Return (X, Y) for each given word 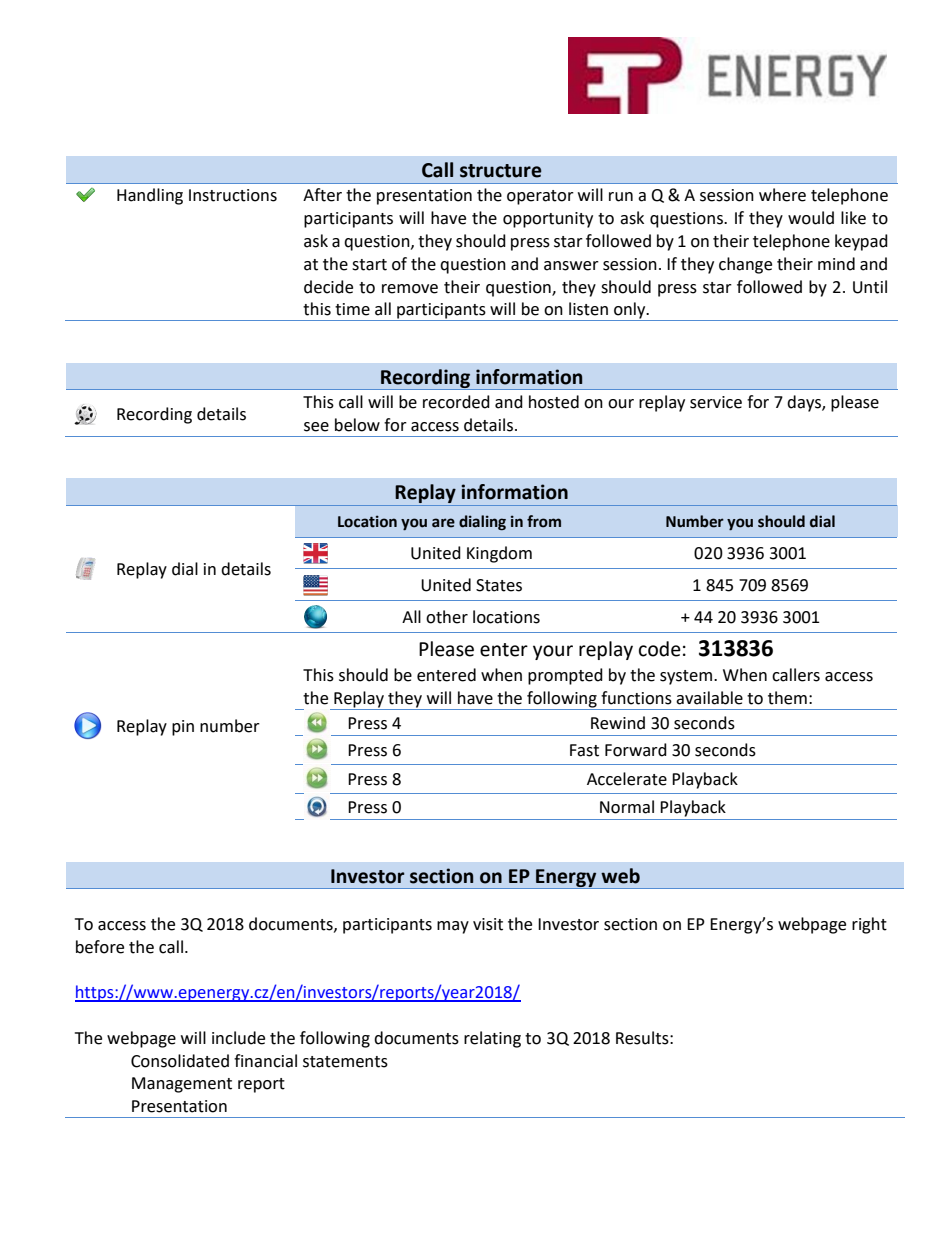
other (447, 617)
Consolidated (180, 1061)
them (787, 698)
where (782, 195)
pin (183, 728)
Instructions (233, 195)
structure (501, 171)
